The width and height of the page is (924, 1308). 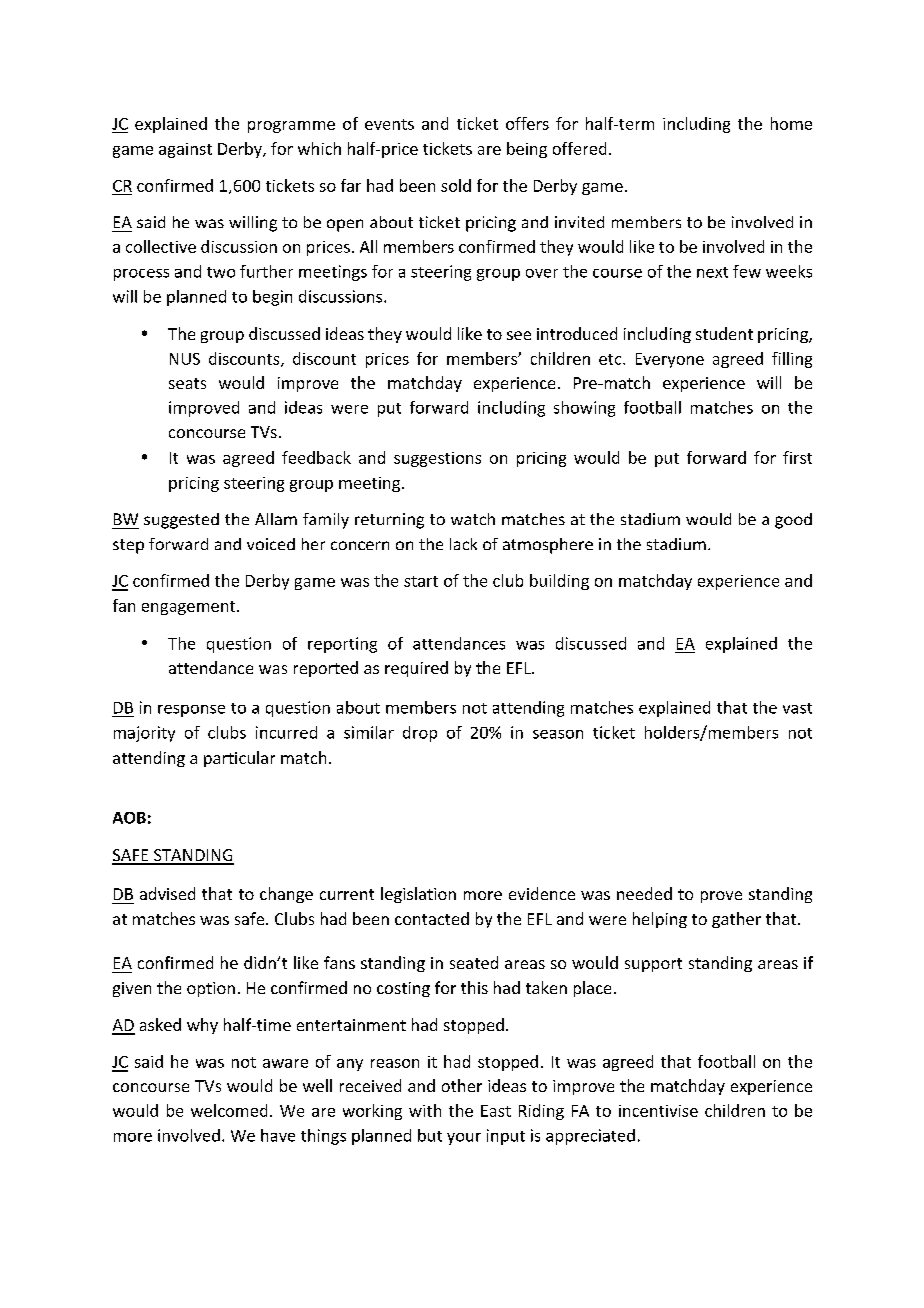 I want to click on advised, so click(x=167, y=893).
